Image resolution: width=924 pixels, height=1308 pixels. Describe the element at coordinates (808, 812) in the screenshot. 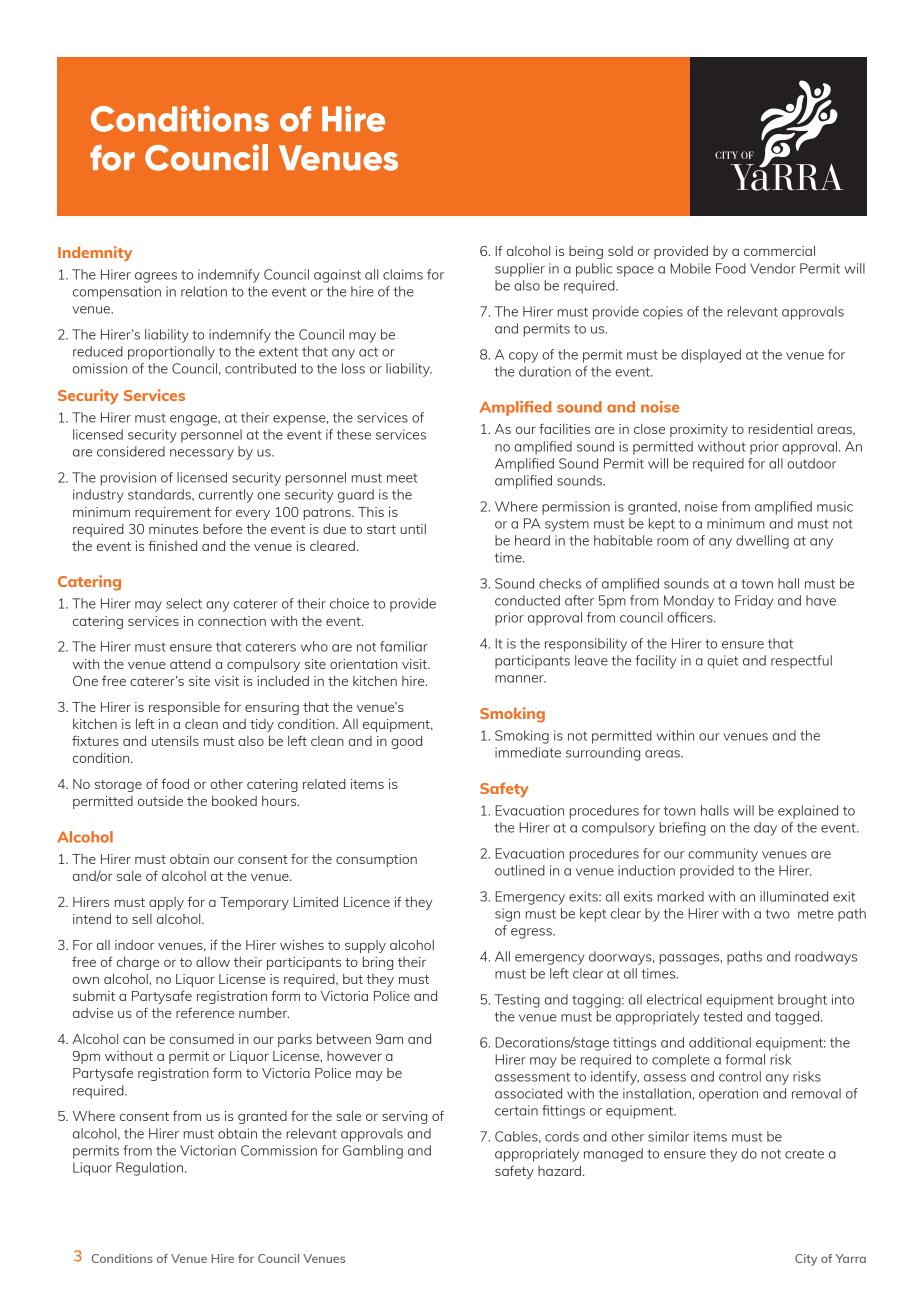

I see `explained` at that location.
